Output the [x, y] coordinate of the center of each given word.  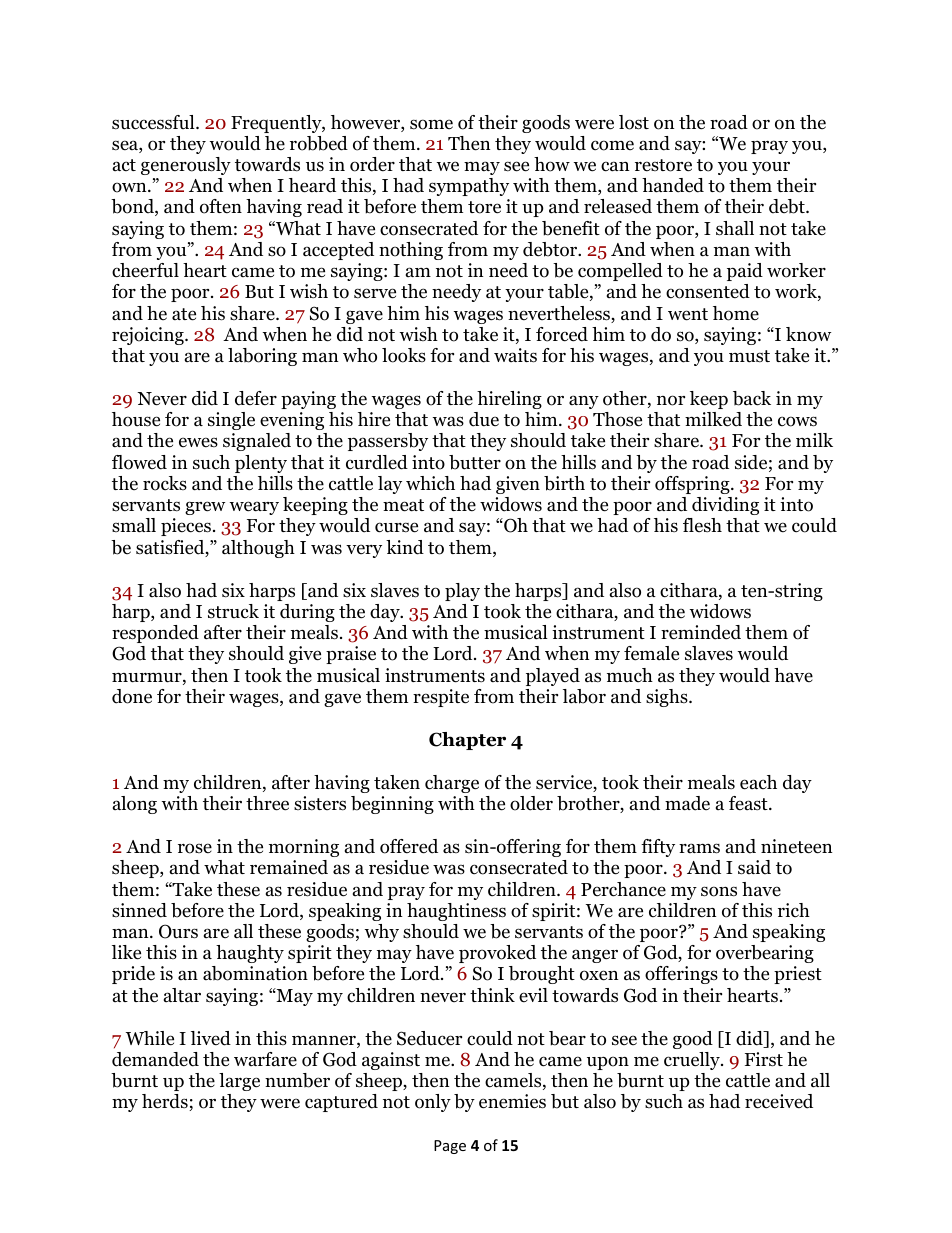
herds [166, 1102]
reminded [701, 632]
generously [186, 166]
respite [441, 698]
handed [673, 185]
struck [233, 611]
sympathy [469, 187]
